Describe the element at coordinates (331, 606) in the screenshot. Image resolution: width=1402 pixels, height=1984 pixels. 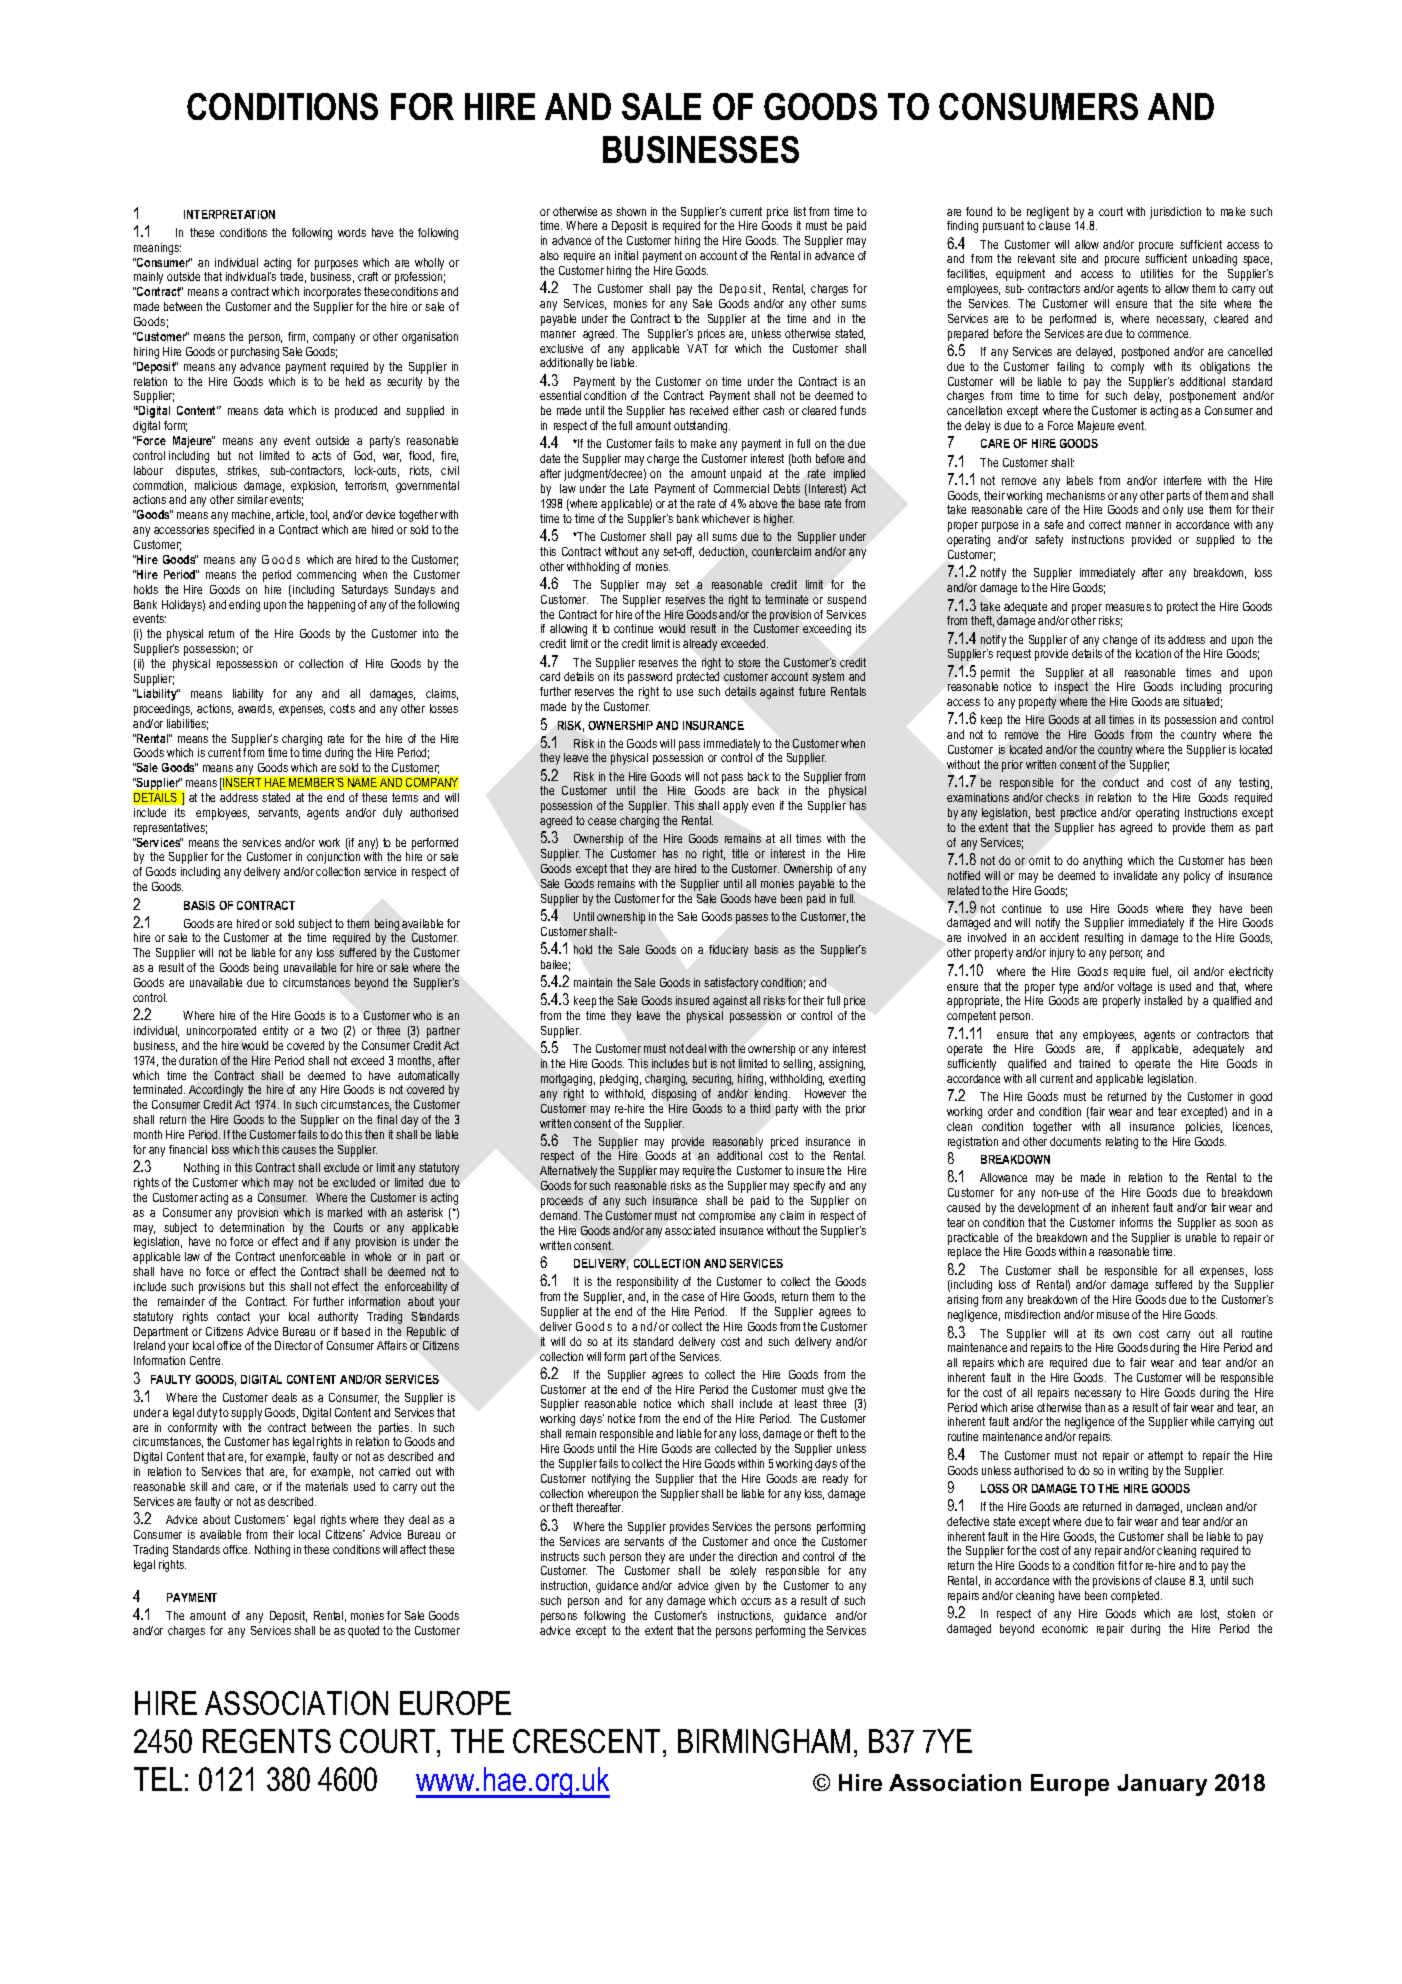
I see `happening` at that location.
